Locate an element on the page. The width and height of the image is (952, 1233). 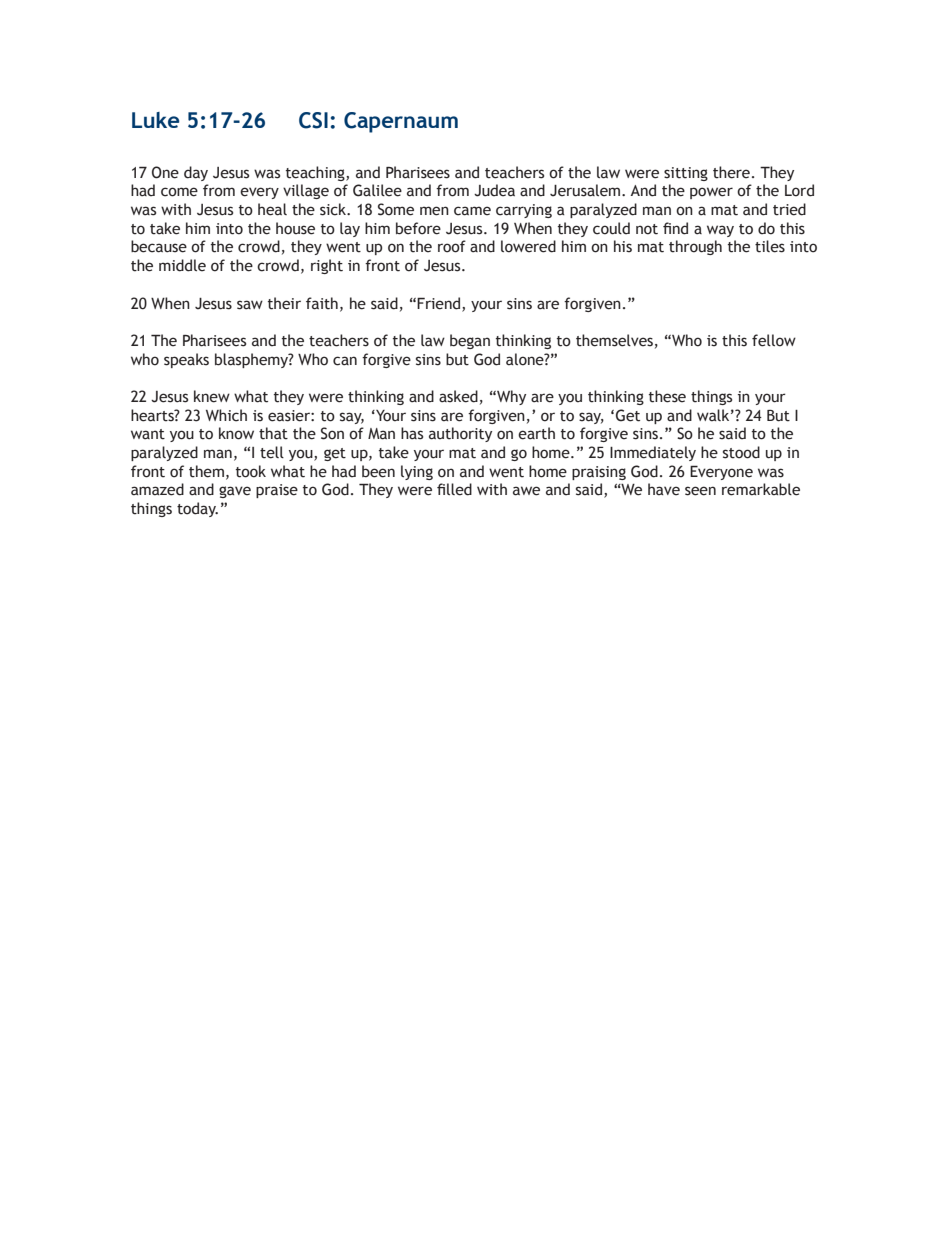
gave is located at coordinates (235, 492).
